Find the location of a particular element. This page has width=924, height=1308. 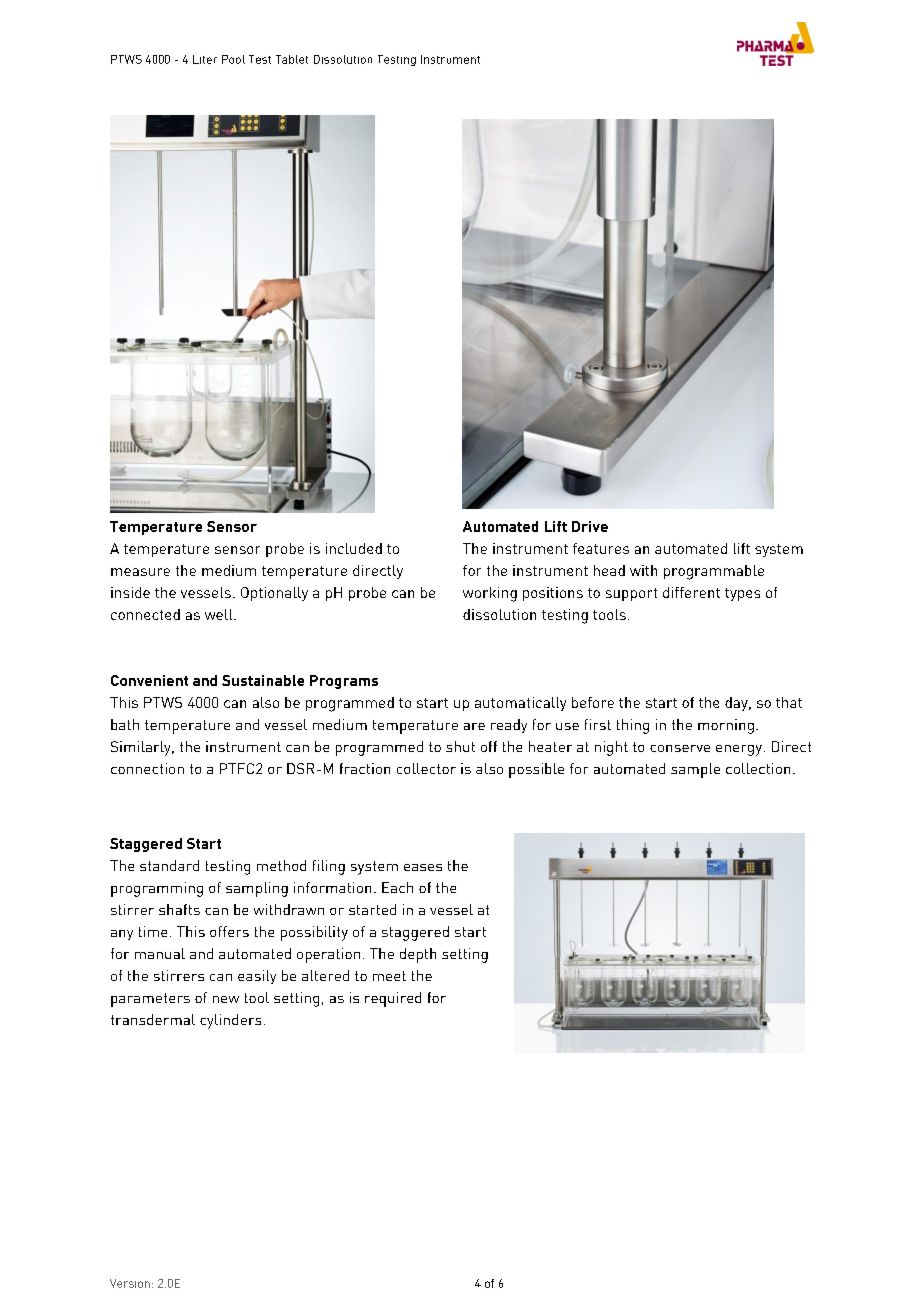

Liter is located at coordinates (205, 59).
